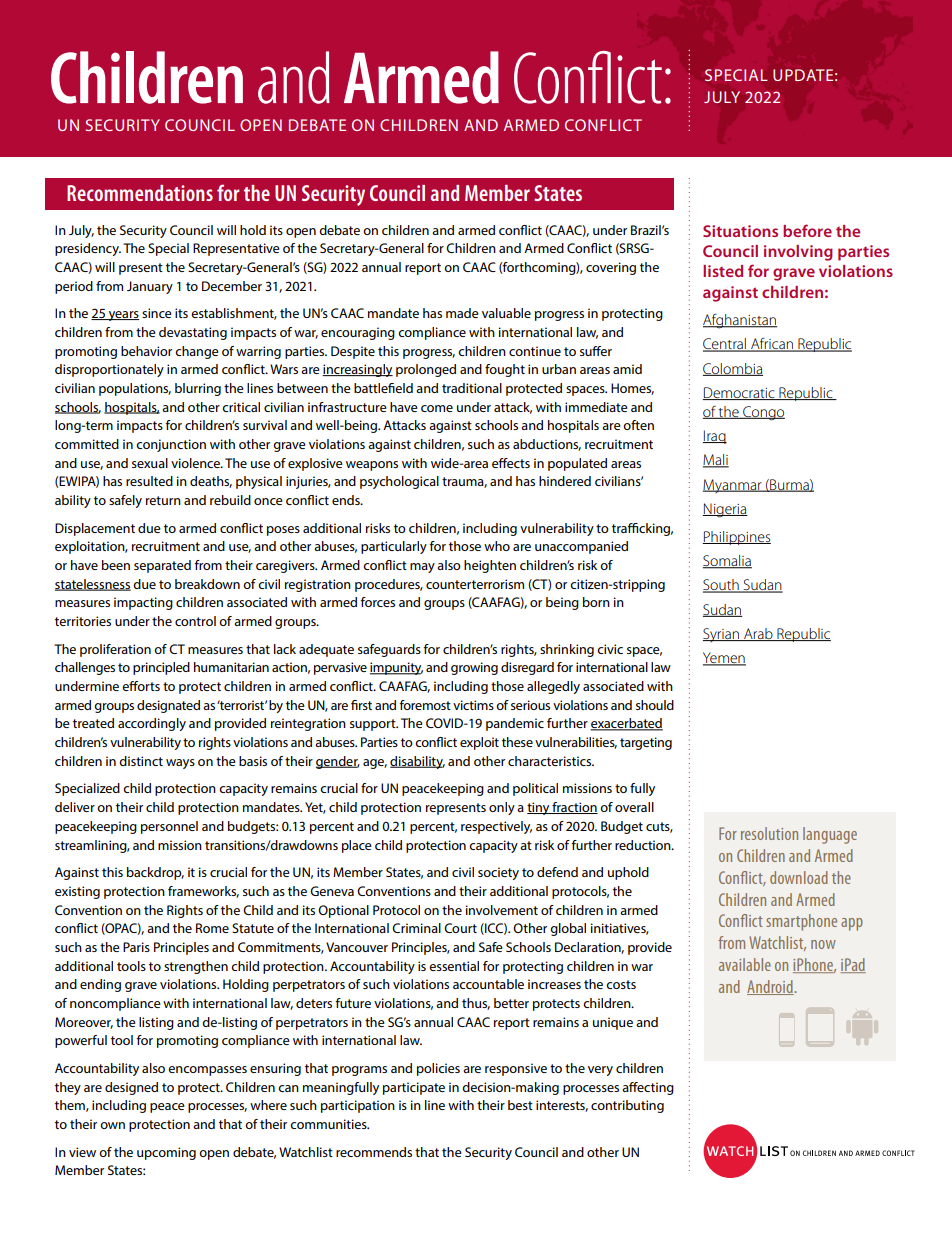 Image resolution: width=952 pixels, height=1233 pixels. What do you see at coordinates (166, 1153) in the page?
I see `upcoming` at bounding box center [166, 1153].
